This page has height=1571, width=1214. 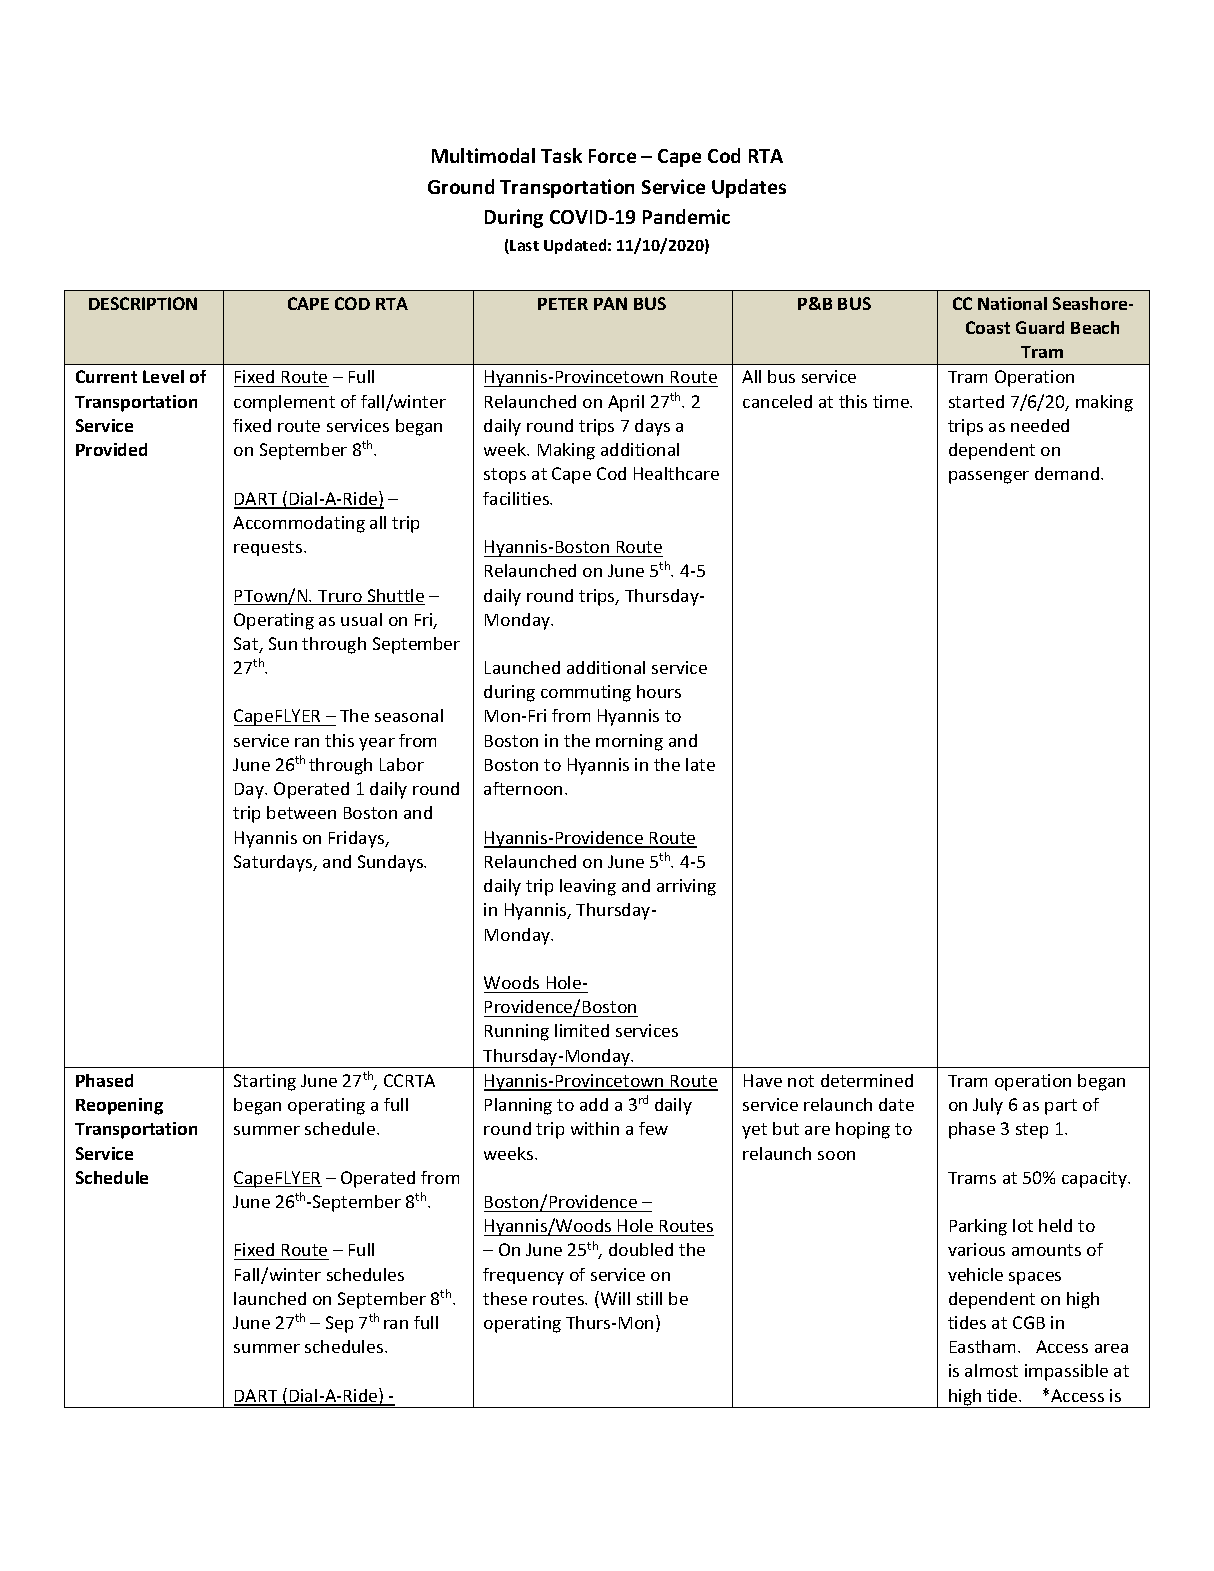 I want to click on determined, so click(x=867, y=1080).
